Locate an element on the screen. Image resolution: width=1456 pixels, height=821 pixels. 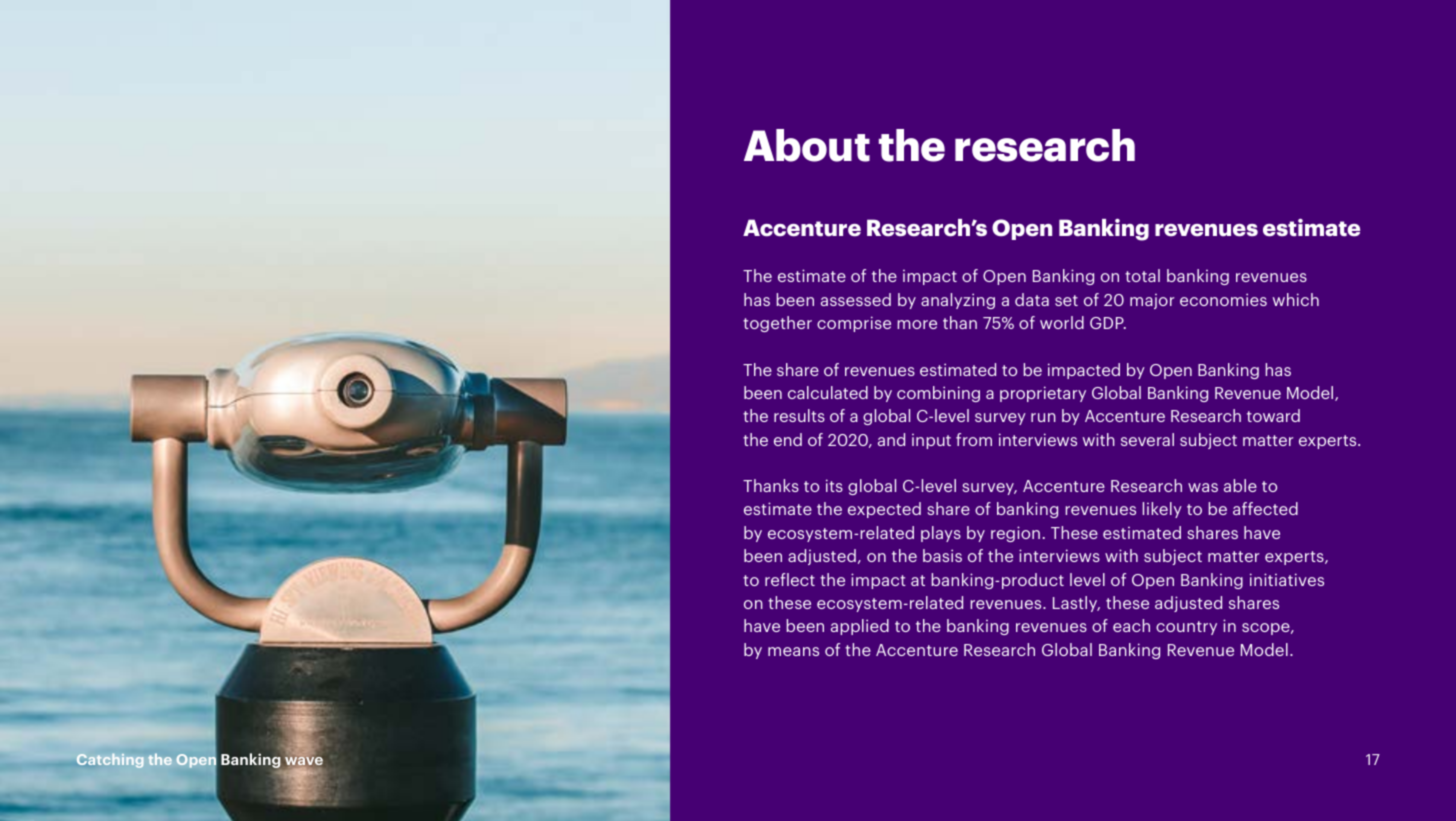
About is located at coordinates (807, 145).
